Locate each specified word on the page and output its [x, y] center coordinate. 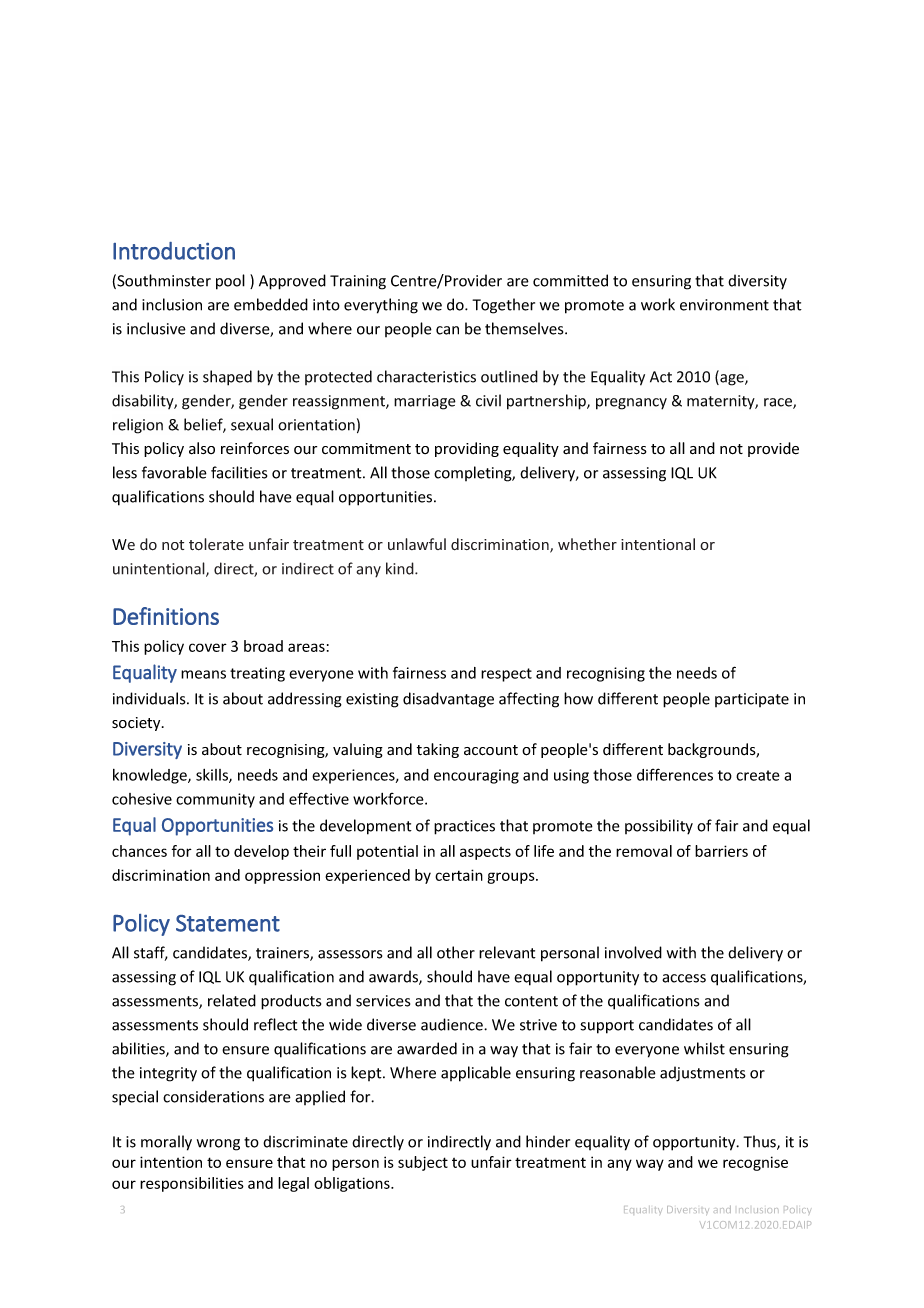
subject [423, 1163]
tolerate [216, 544]
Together [503, 306]
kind [401, 568]
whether [587, 544]
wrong [218, 1145]
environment [724, 305]
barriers [721, 851]
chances [139, 851]
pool [230, 282]
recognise [755, 1163]
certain [459, 875]
